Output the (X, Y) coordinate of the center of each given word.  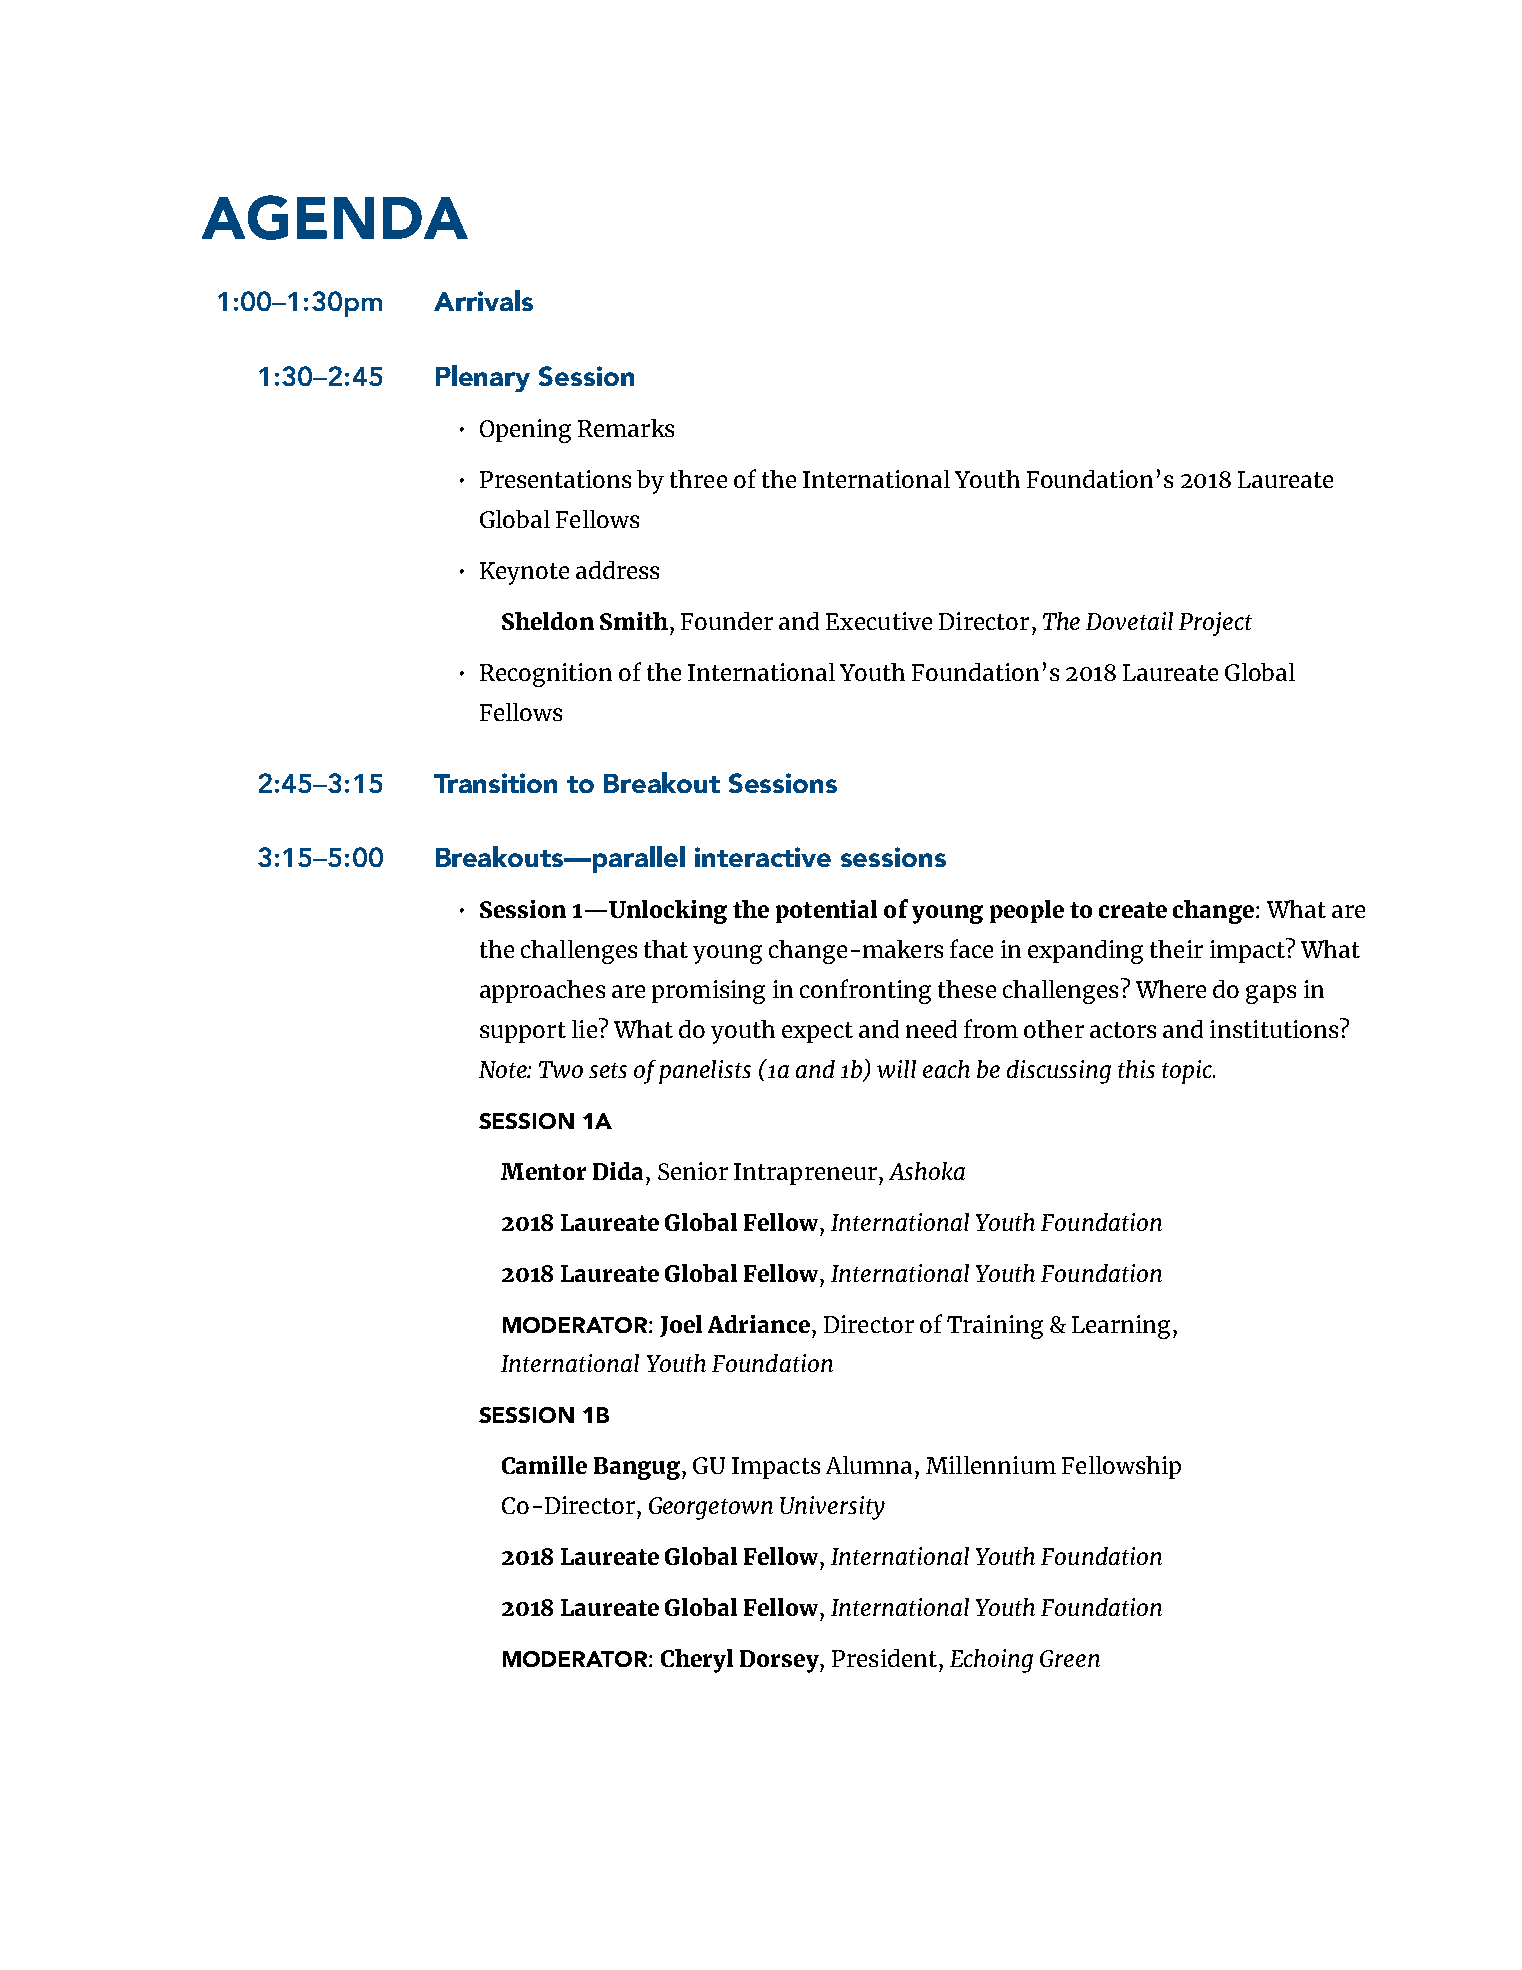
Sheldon (548, 621)
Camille (544, 1465)
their (1176, 949)
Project (1215, 624)
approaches (542, 991)
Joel (681, 1326)
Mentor (543, 1171)
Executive (879, 621)
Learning (1121, 1327)
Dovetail (1129, 621)
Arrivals (483, 300)
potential (826, 911)
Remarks (626, 428)
